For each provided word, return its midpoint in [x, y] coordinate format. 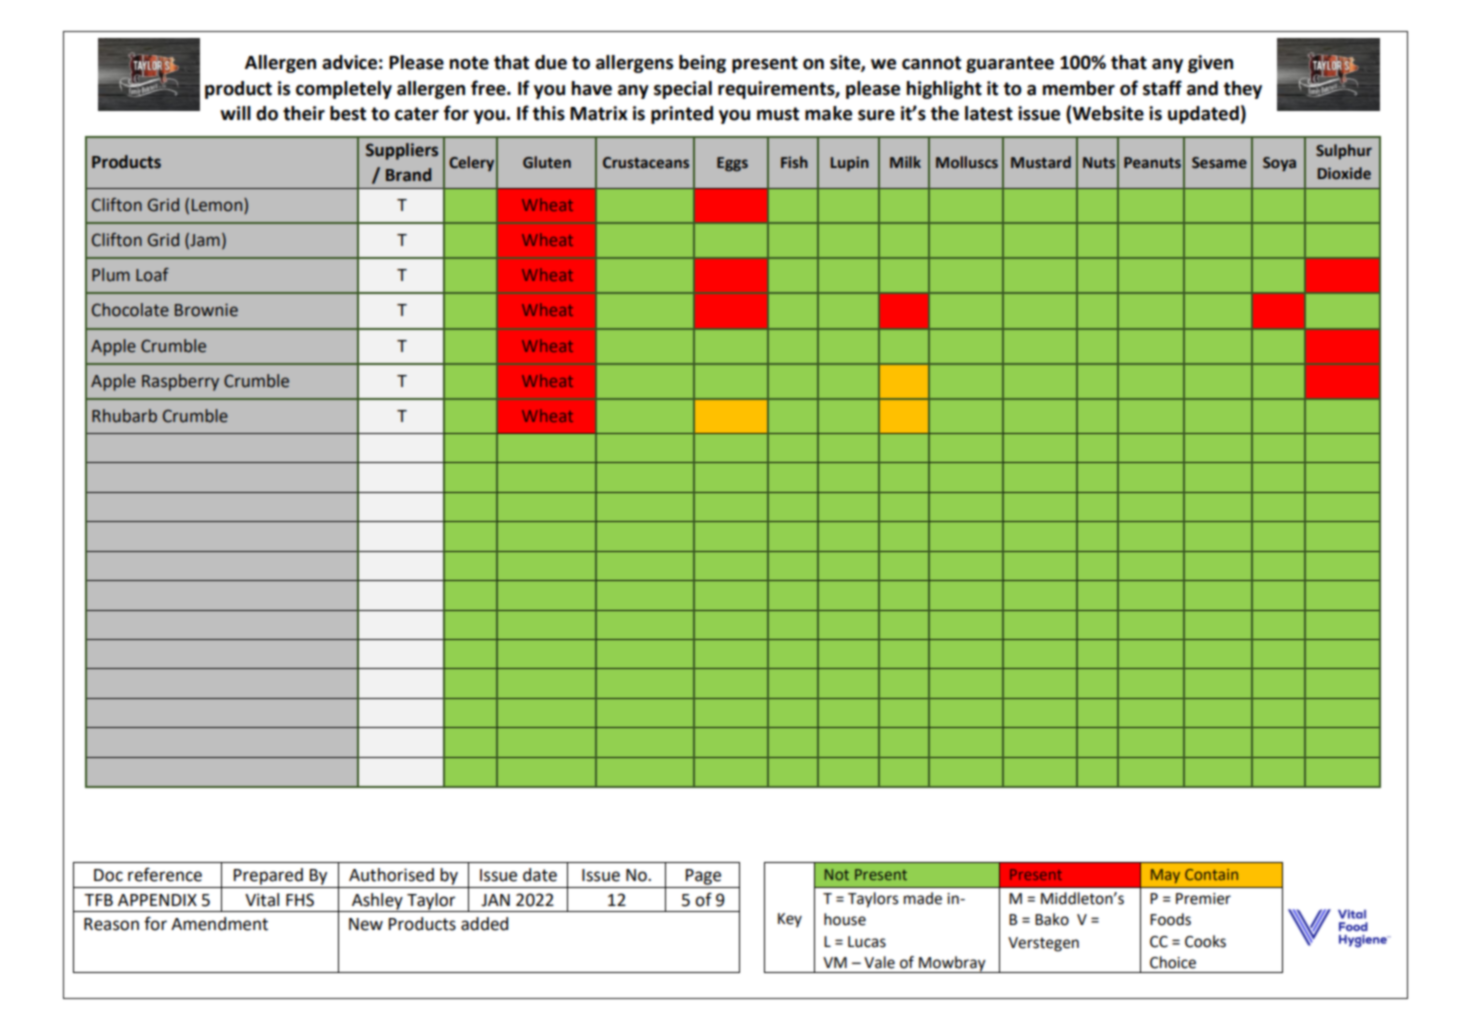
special [683, 90]
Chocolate [130, 310]
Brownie [206, 310]
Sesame [1219, 163]
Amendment [219, 924]
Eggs [732, 164]
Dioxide [1344, 173]
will [235, 113]
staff [1162, 88]
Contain [1211, 874]
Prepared [268, 876]
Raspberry [180, 382]
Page [703, 877]
